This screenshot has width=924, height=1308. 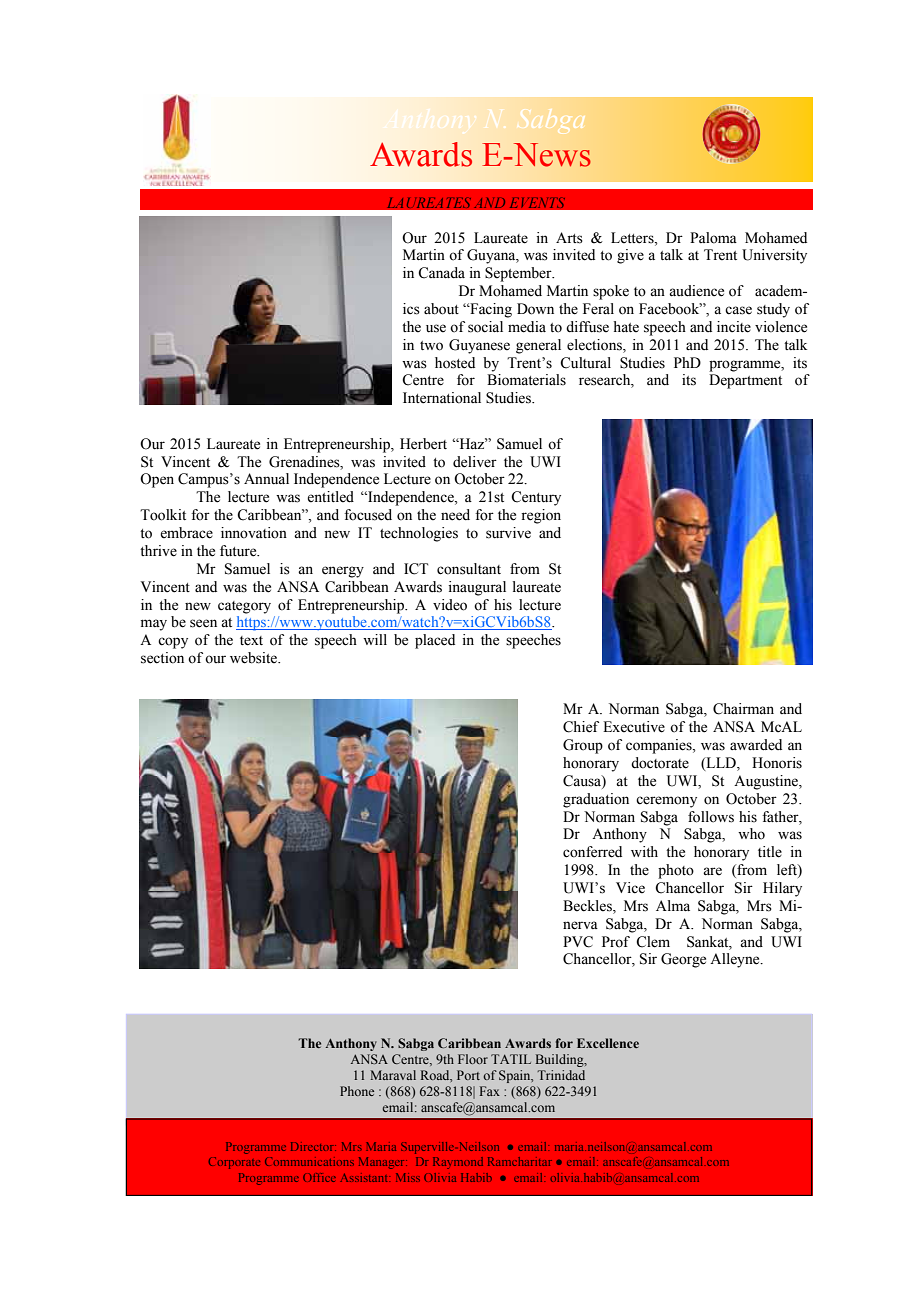 What do you see at coordinates (696, 291) in the screenshot?
I see `audience` at bounding box center [696, 291].
